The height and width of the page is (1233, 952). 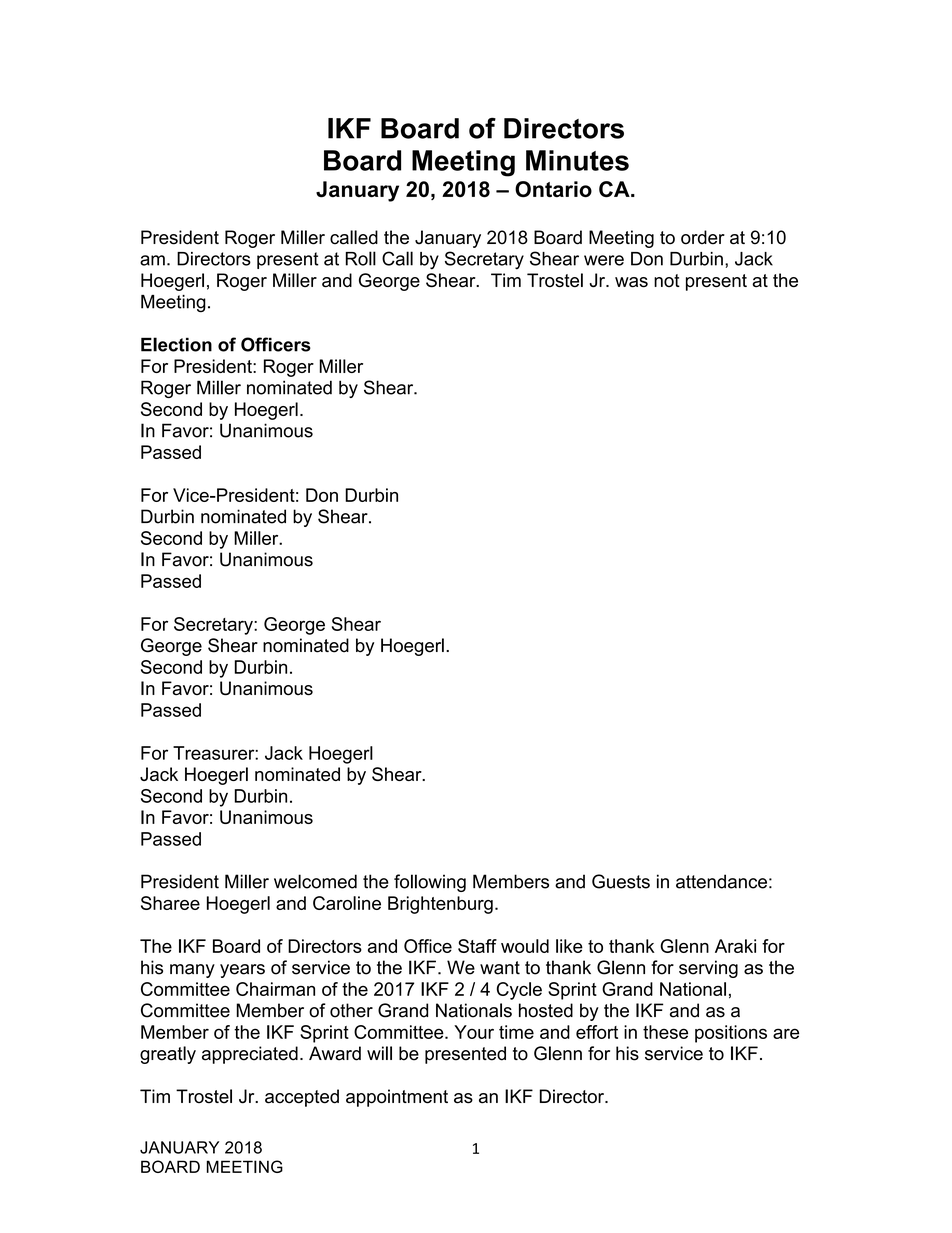 What do you see at coordinates (631, 282) in the page?
I see `was` at bounding box center [631, 282].
